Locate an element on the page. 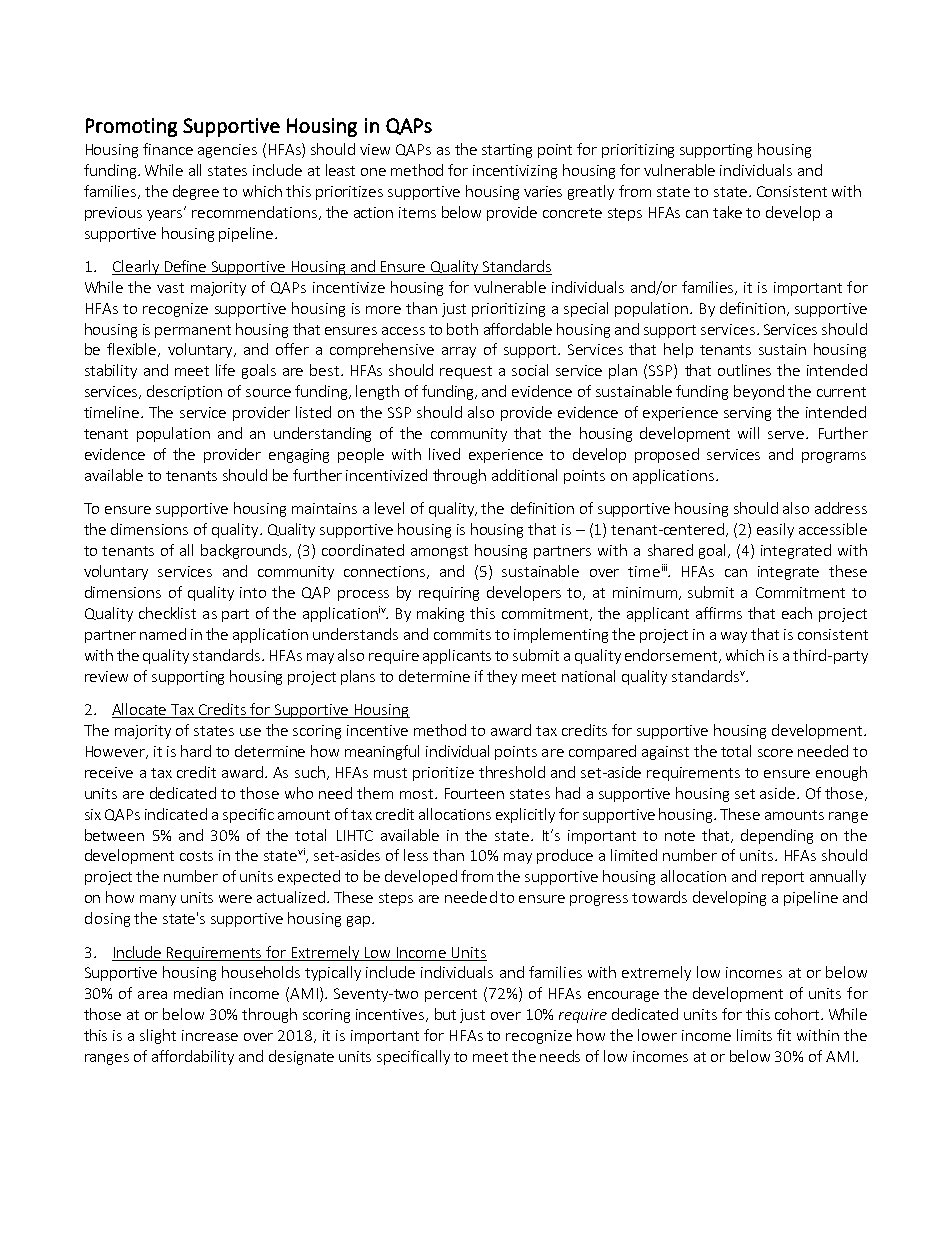  starting is located at coordinates (507, 151).
